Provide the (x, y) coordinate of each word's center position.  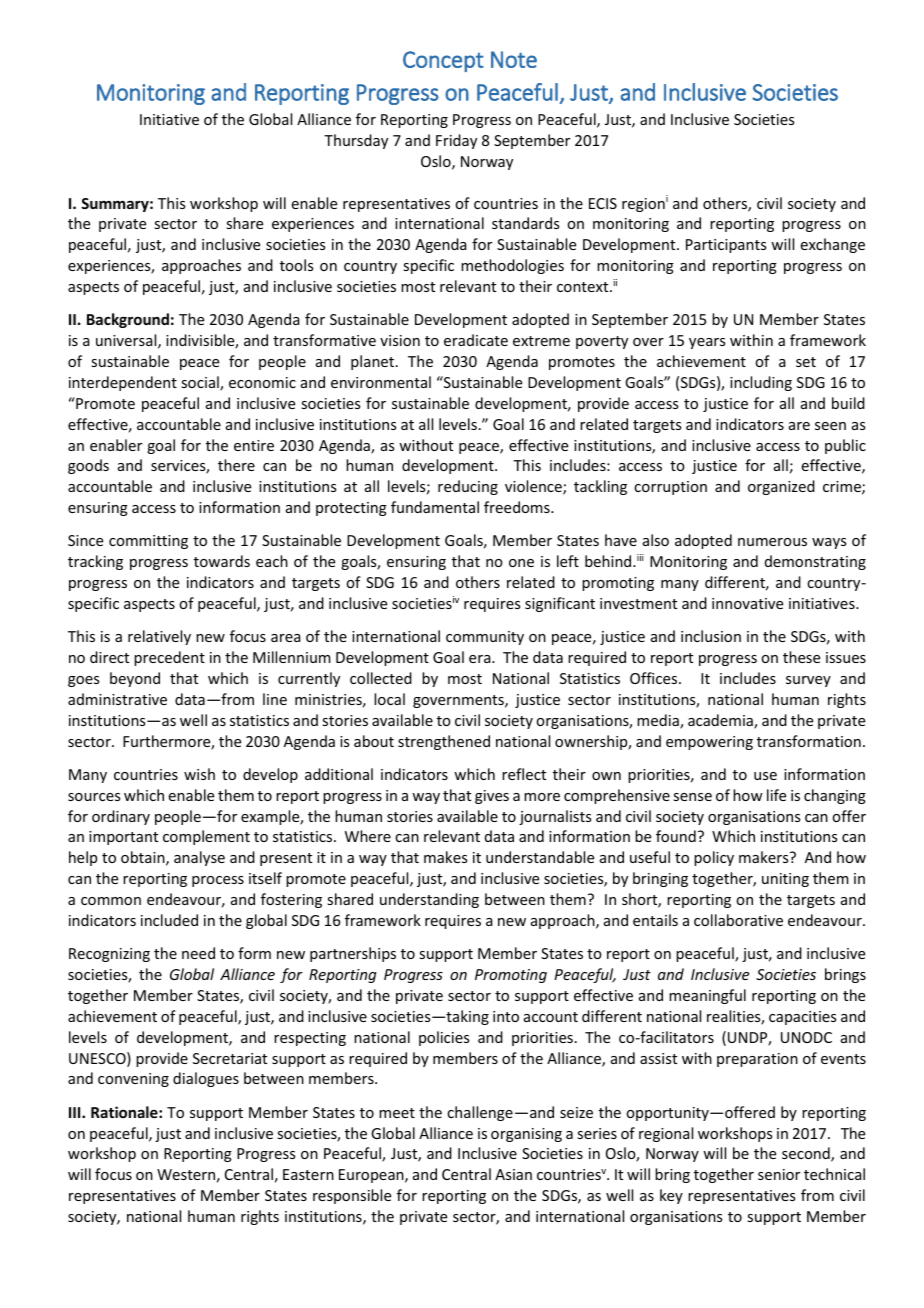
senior (779, 1174)
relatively (159, 637)
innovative (747, 603)
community (485, 638)
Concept (443, 61)
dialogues (206, 1079)
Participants (726, 246)
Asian (513, 1174)
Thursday (356, 141)
